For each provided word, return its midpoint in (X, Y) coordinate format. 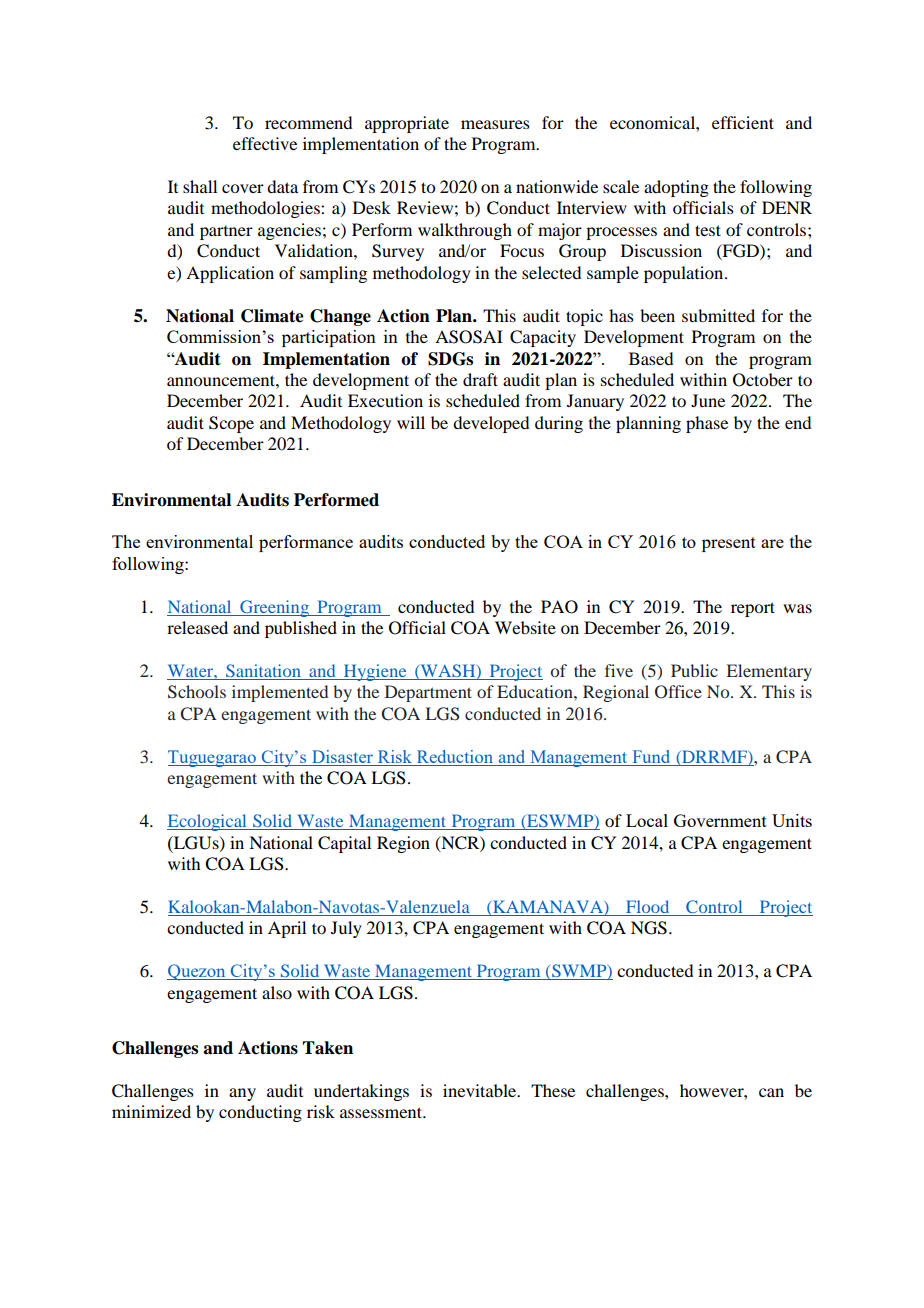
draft (480, 379)
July (346, 929)
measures (495, 124)
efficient (743, 122)
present (729, 544)
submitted (718, 315)
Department (428, 693)
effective (265, 143)
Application (230, 274)
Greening (274, 608)
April (287, 929)
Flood (648, 908)
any (242, 1094)
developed (491, 424)
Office (678, 692)
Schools (197, 692)
